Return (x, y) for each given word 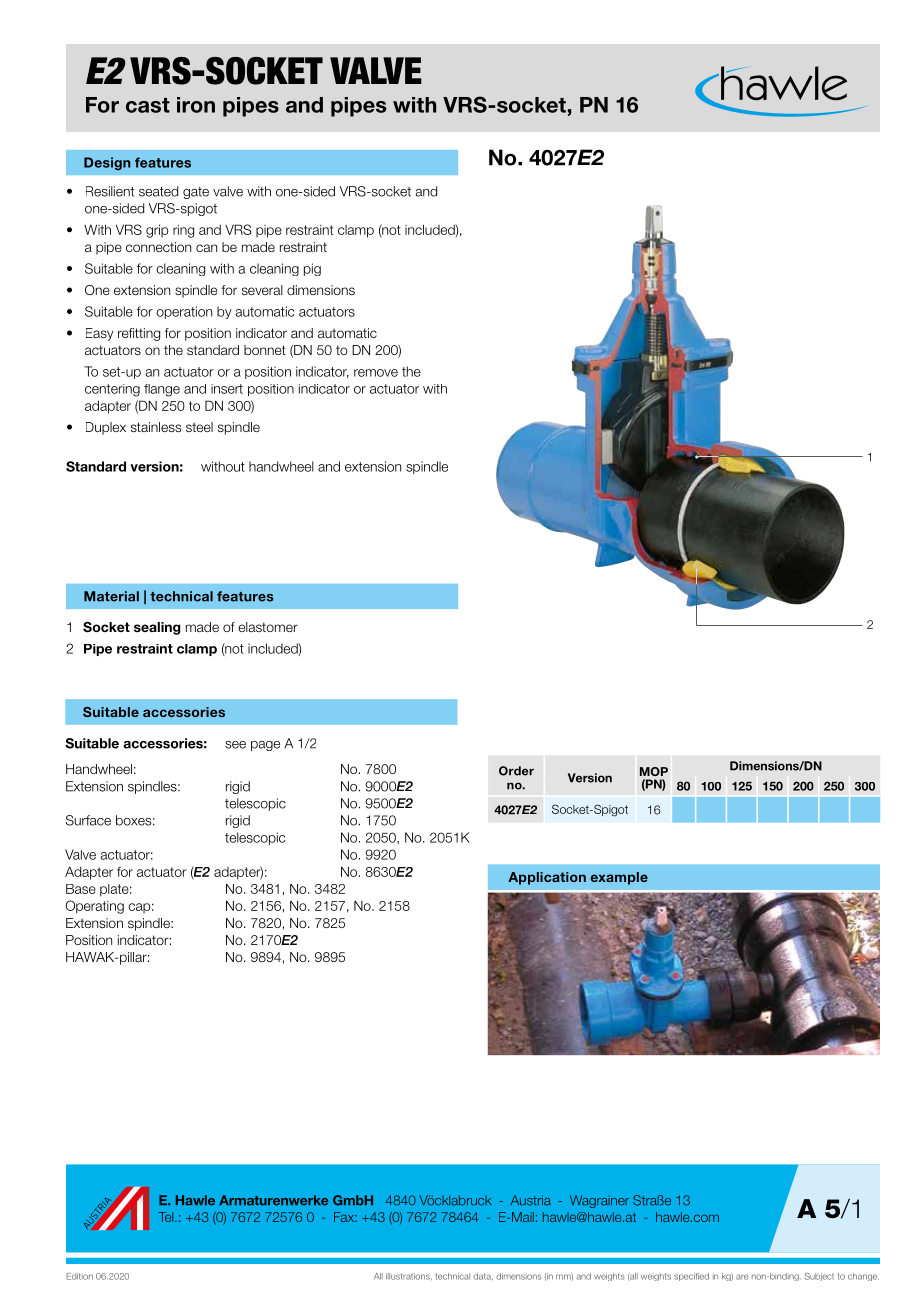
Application (547, 878)
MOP (654, 771)
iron (196, 105)
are (742, 1277)
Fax (345, 1217)
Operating (94, 907)
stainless (156, 427)
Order (516, 771)
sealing (157, 628)
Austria (531, 1200)
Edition (79, 1276)
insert (227, 389)
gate (196, 193)
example (619, 878)
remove (376, 373)
